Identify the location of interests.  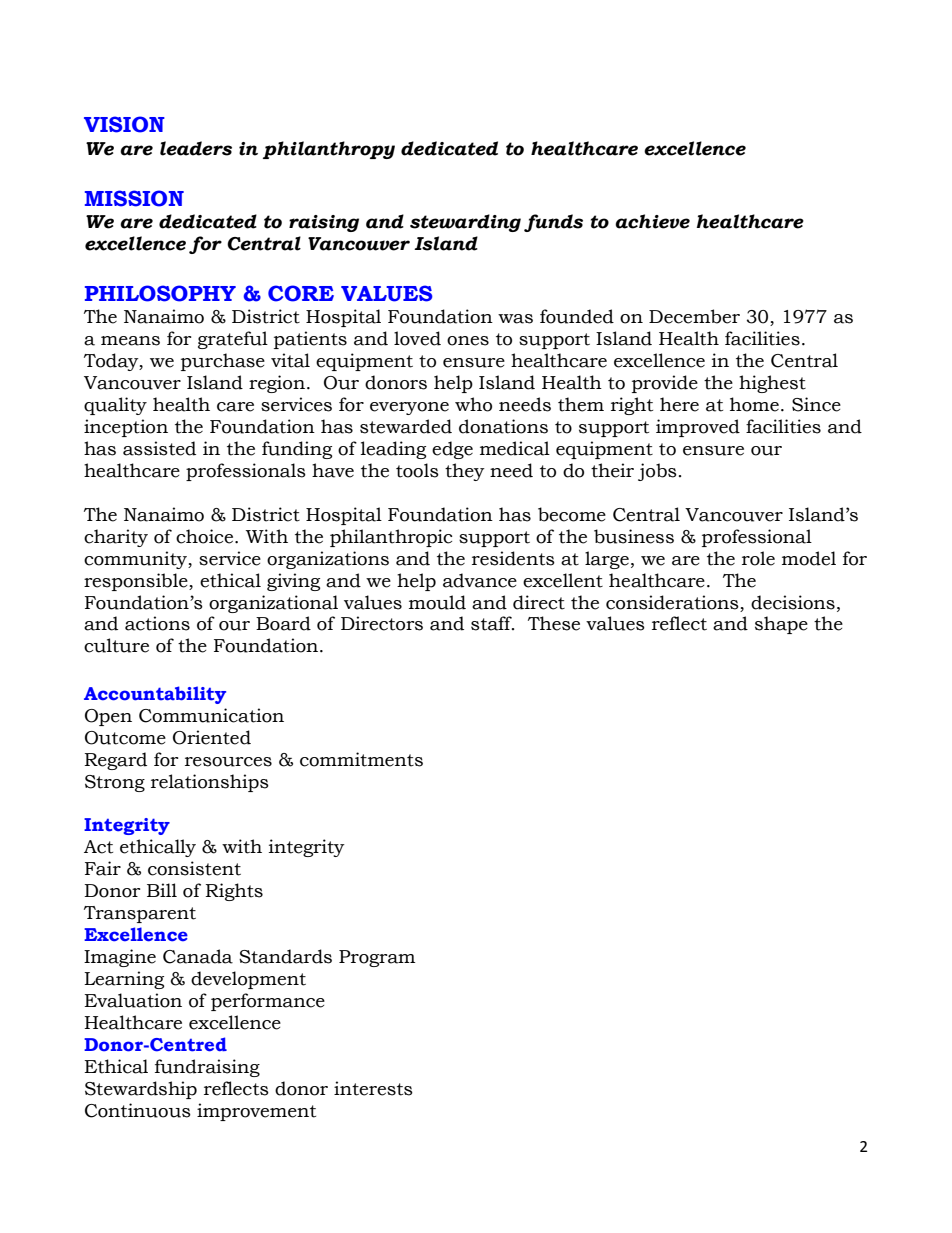
(373, 1088).
